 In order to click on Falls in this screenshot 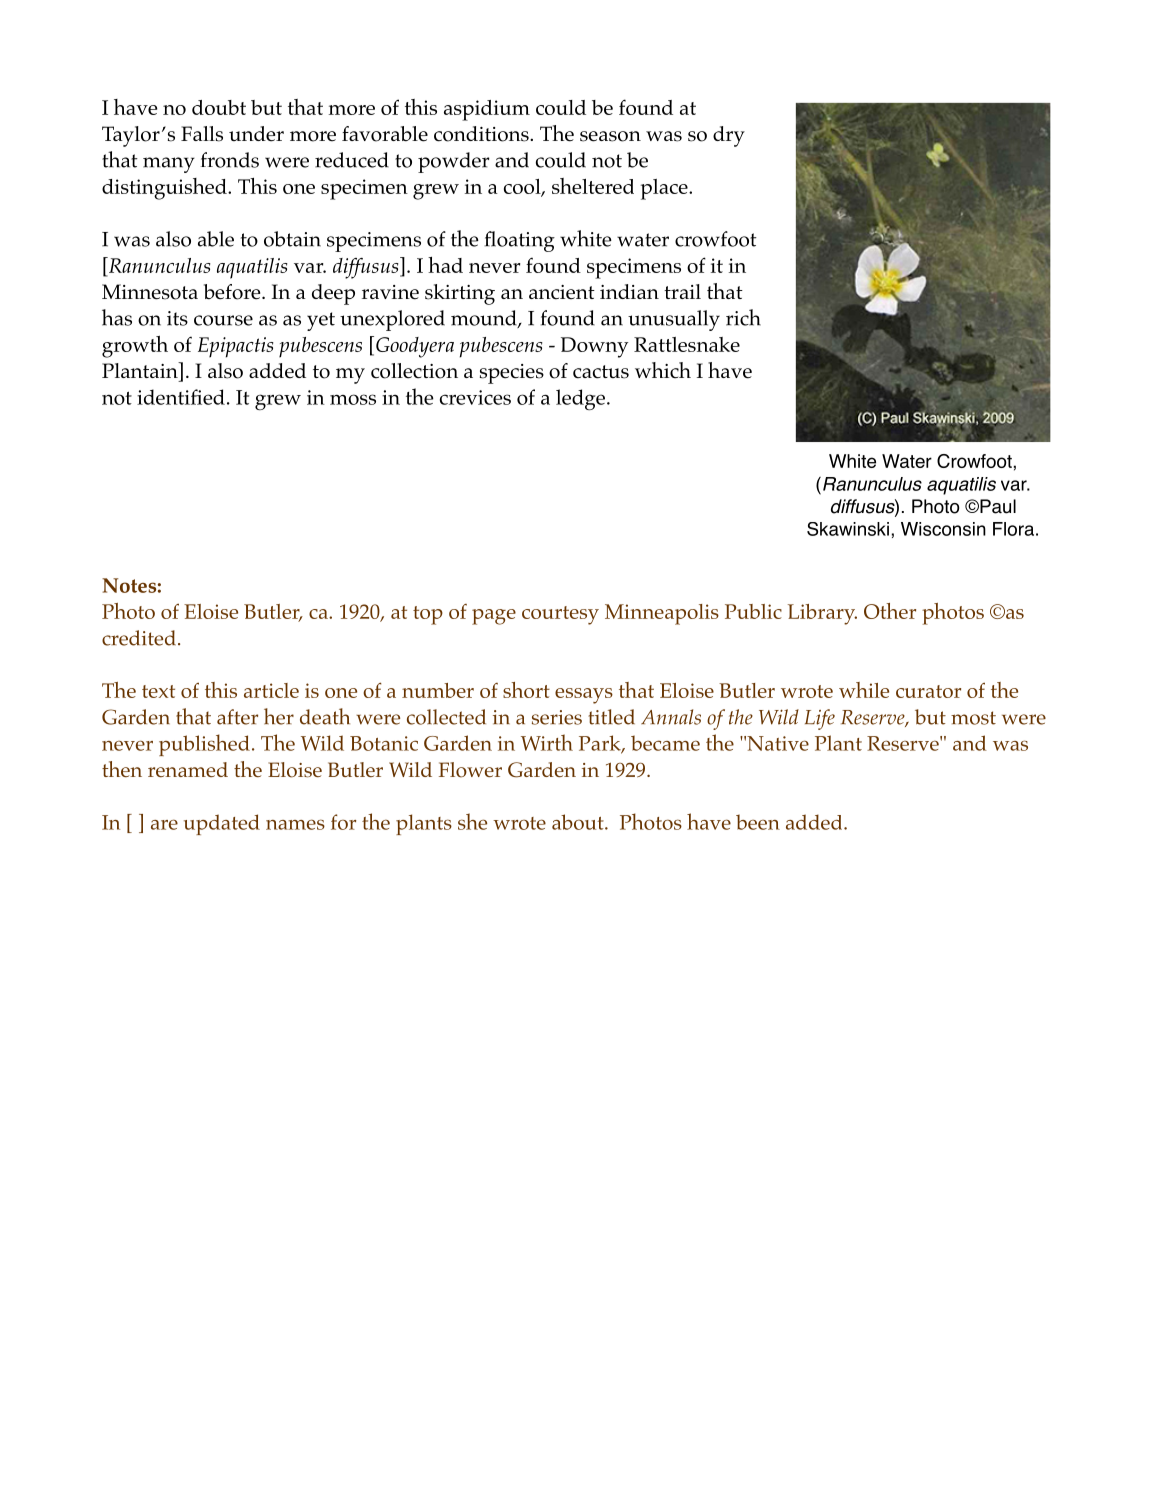, I will do `click(202, 134)`.
